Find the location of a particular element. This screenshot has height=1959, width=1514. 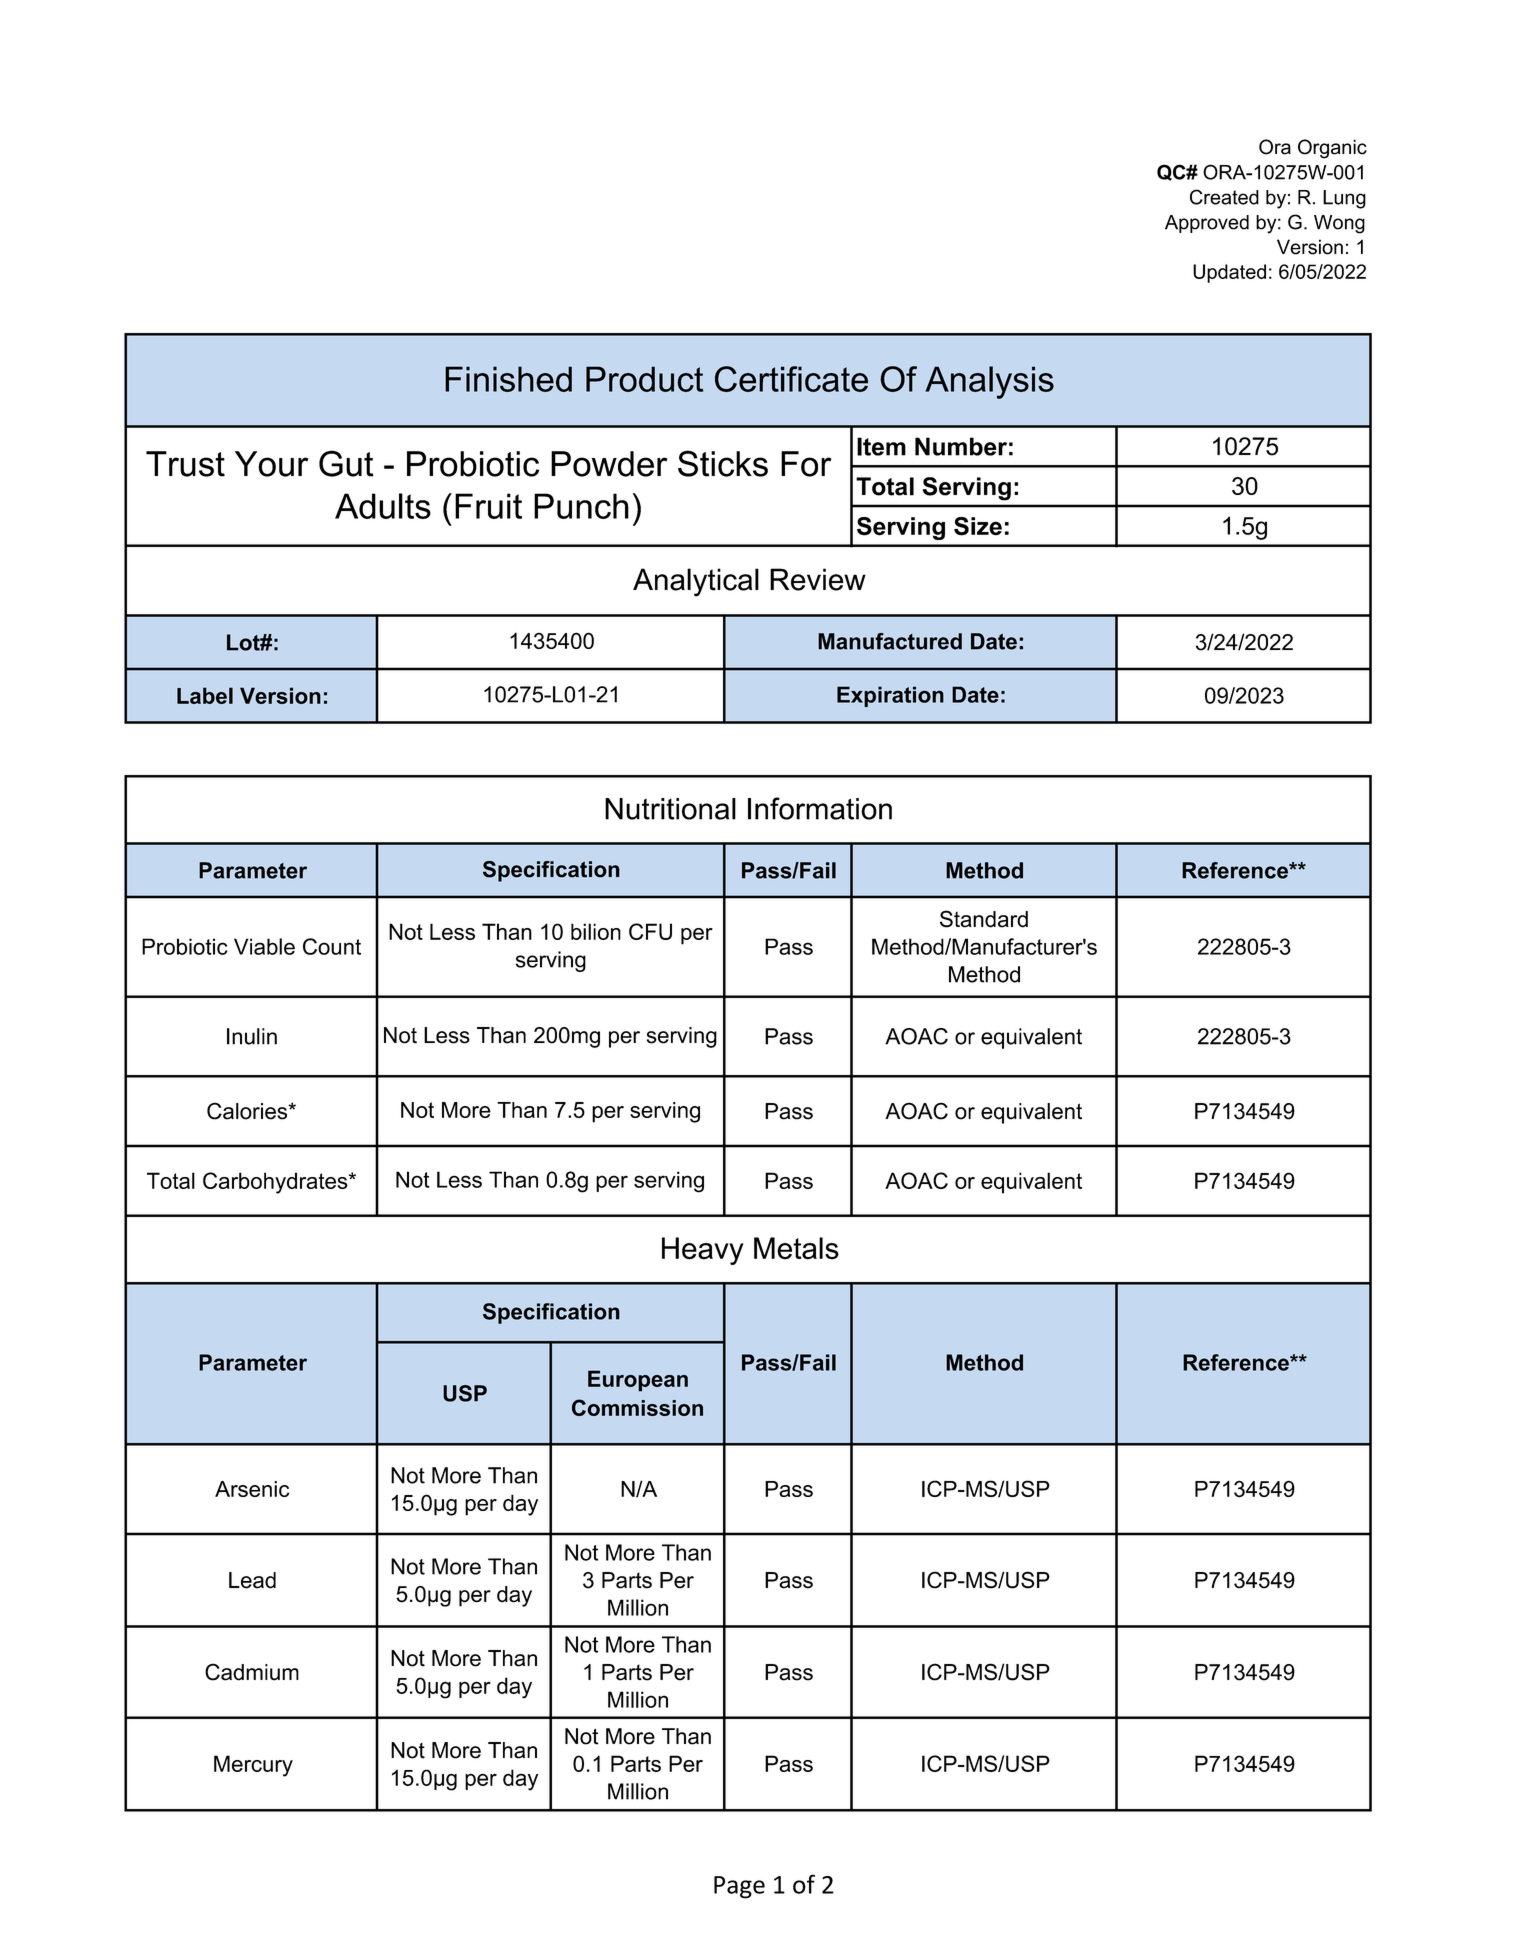

Page is located at coordinates (739, 1887).
